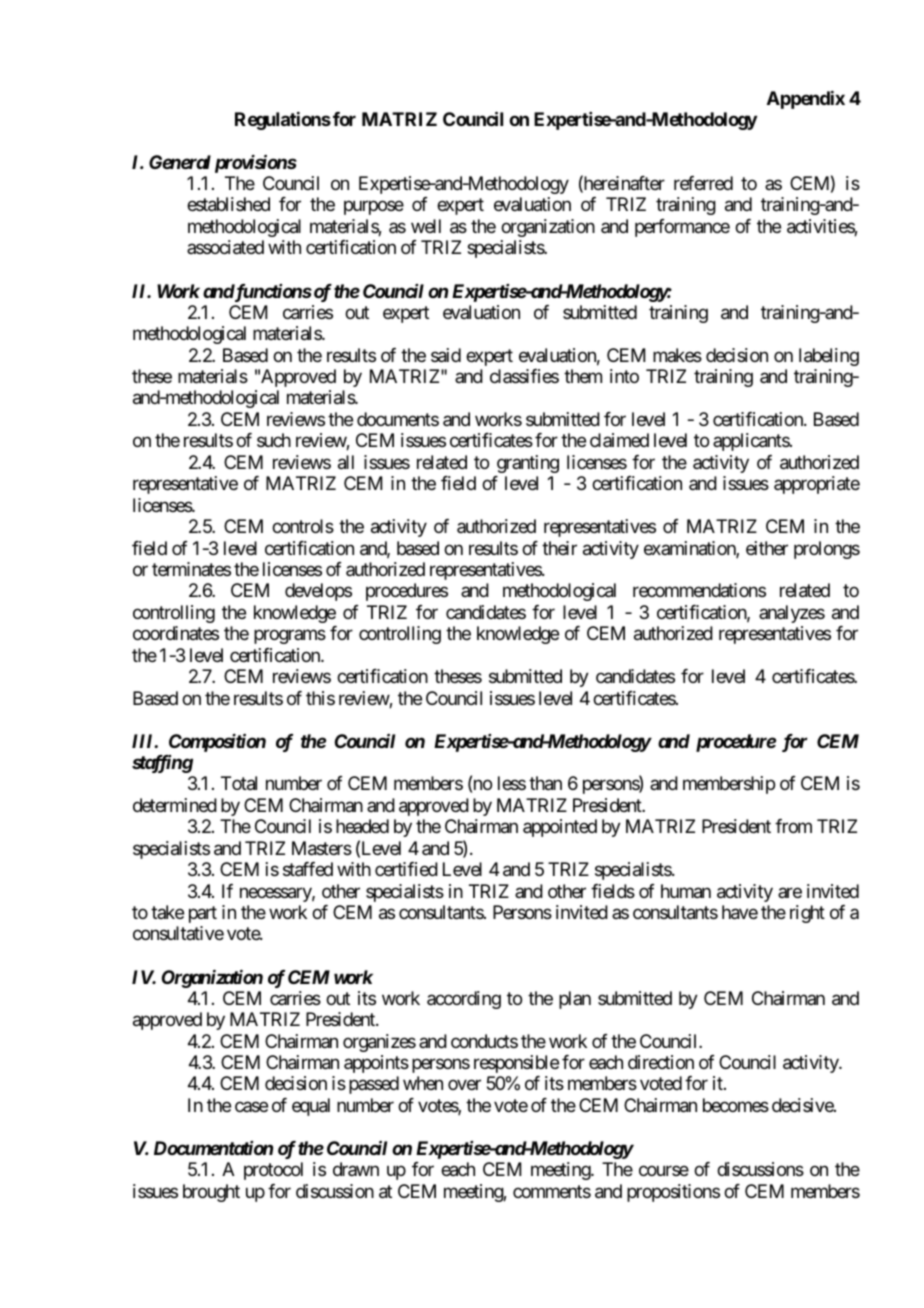 The image size is (924, 1308). I want to click on such, so click(274, 440).
